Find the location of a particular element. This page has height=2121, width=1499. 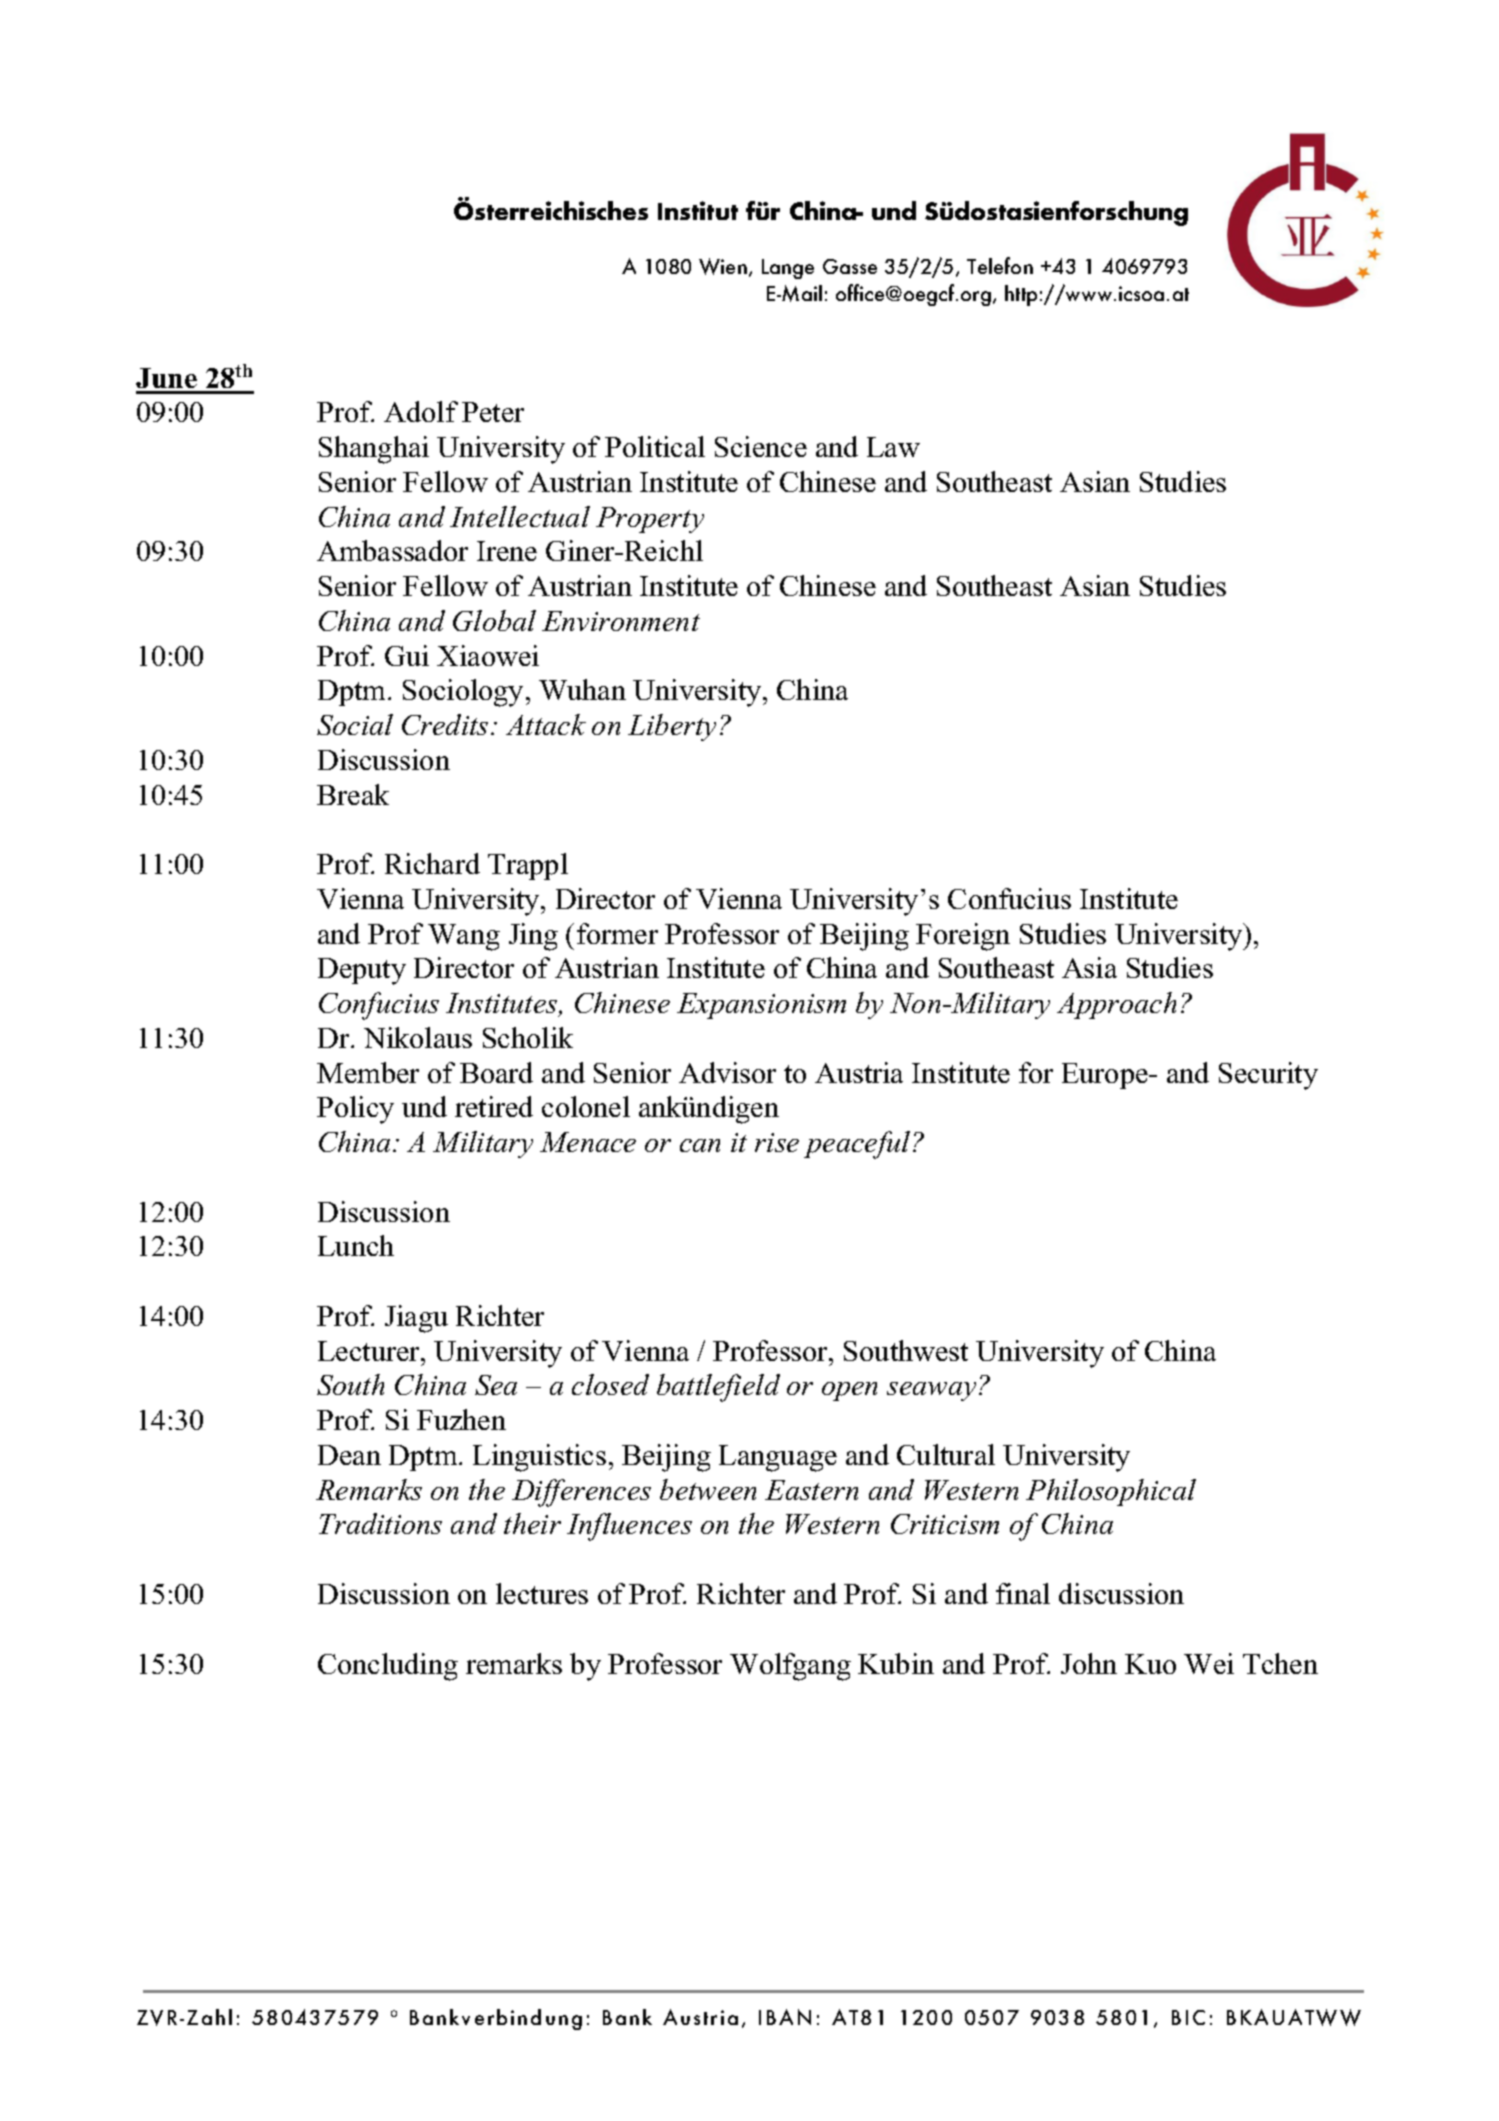

Approach is located at coordinates (1116, 1005).
